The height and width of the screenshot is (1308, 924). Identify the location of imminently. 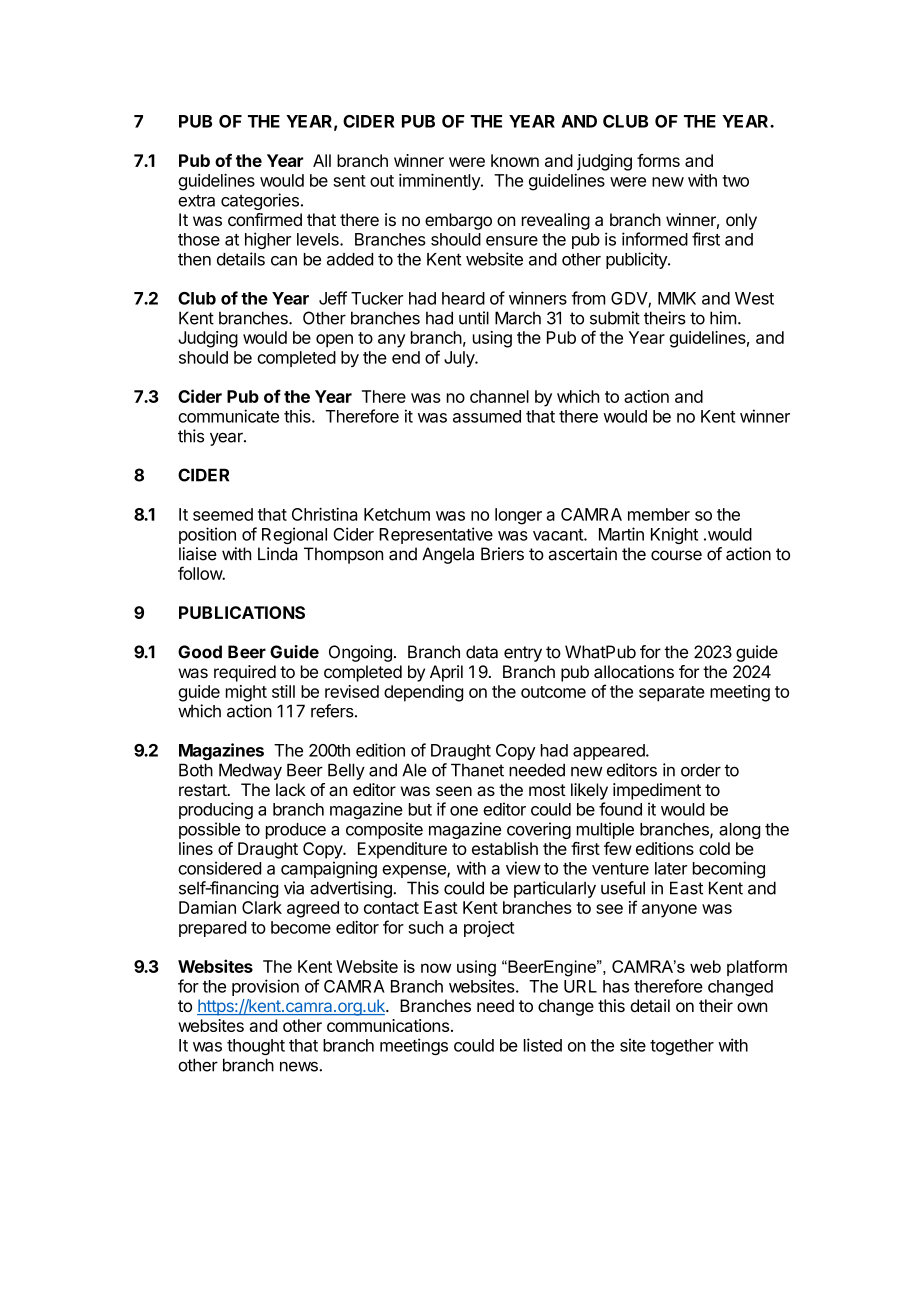
(440, 181).
